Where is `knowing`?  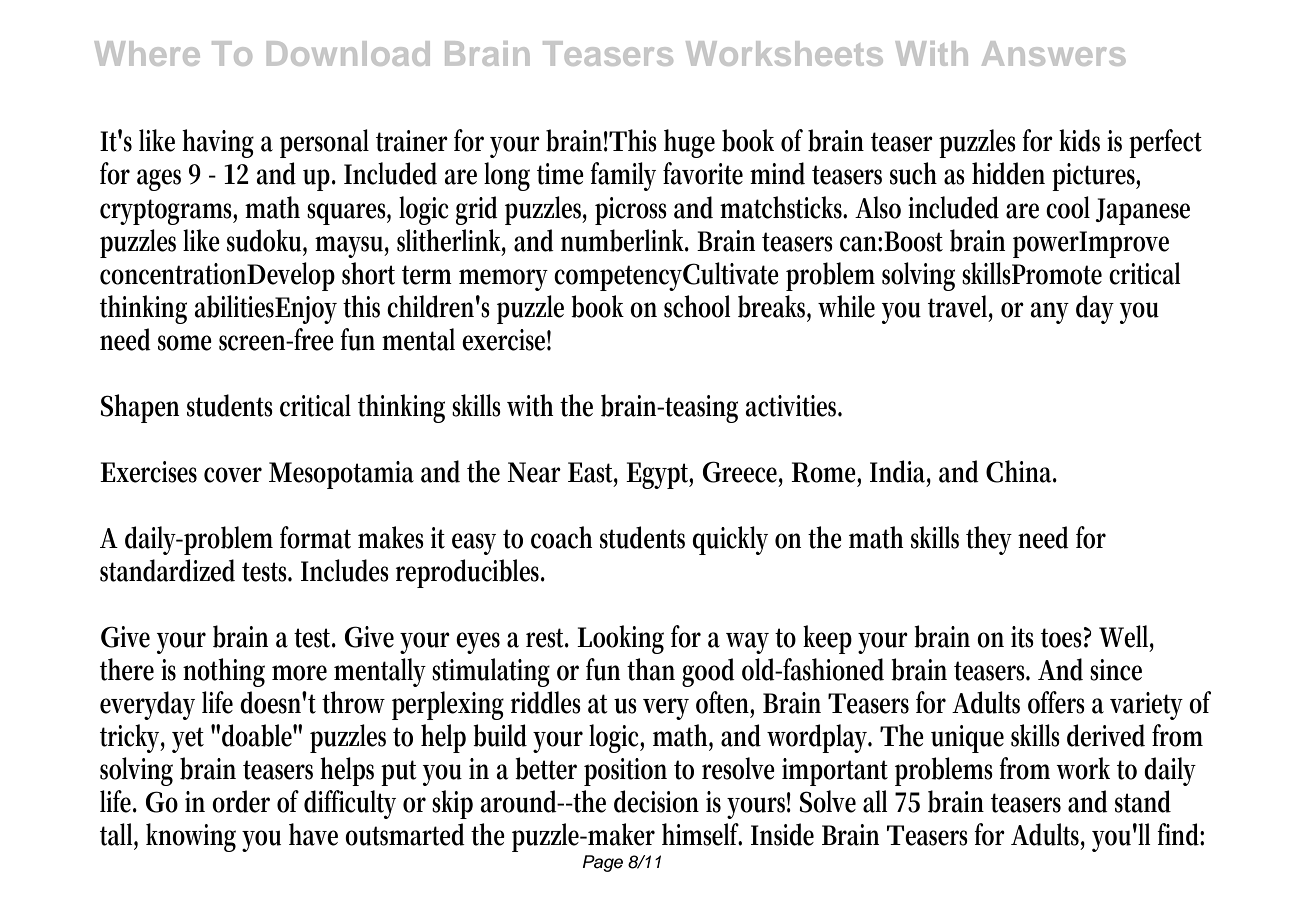
knowing is located at coordinates (191, 837).
